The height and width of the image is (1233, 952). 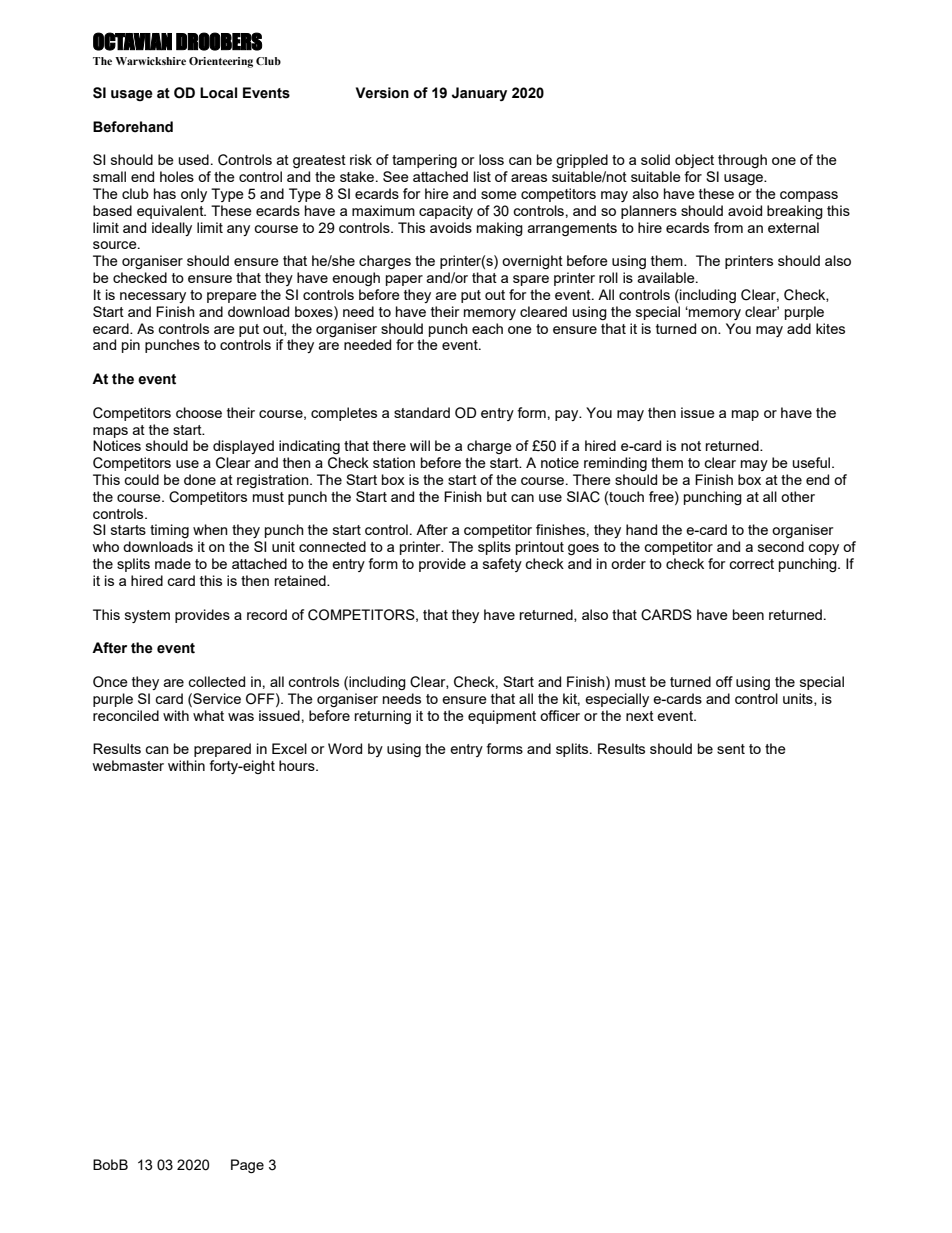 What do you see at coordinates (298, 765) in the image?
I see `hours` at bounding box center [298, 765].
